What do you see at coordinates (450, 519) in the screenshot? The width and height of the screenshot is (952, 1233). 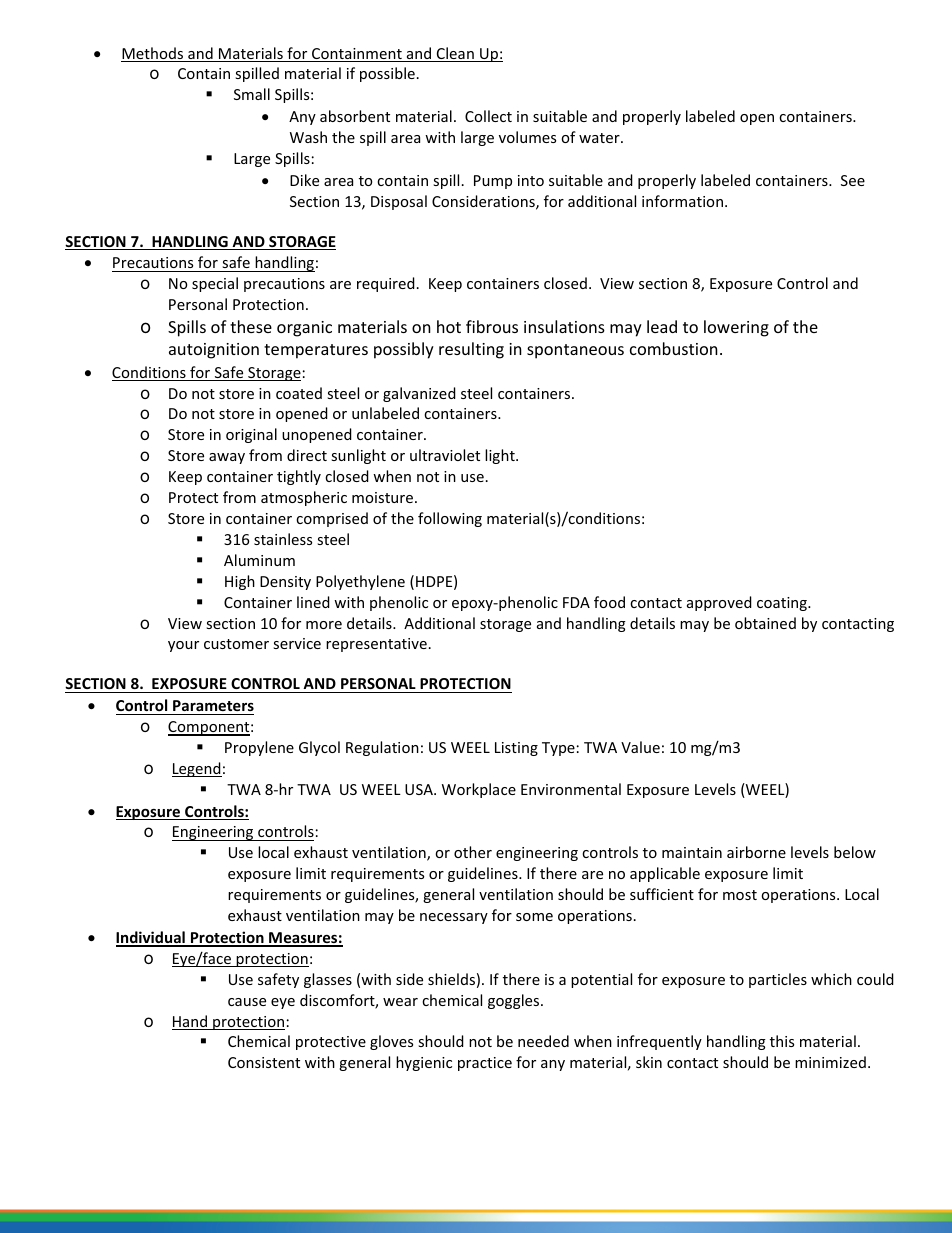 I see `following` at bounding box center [450, 519].
